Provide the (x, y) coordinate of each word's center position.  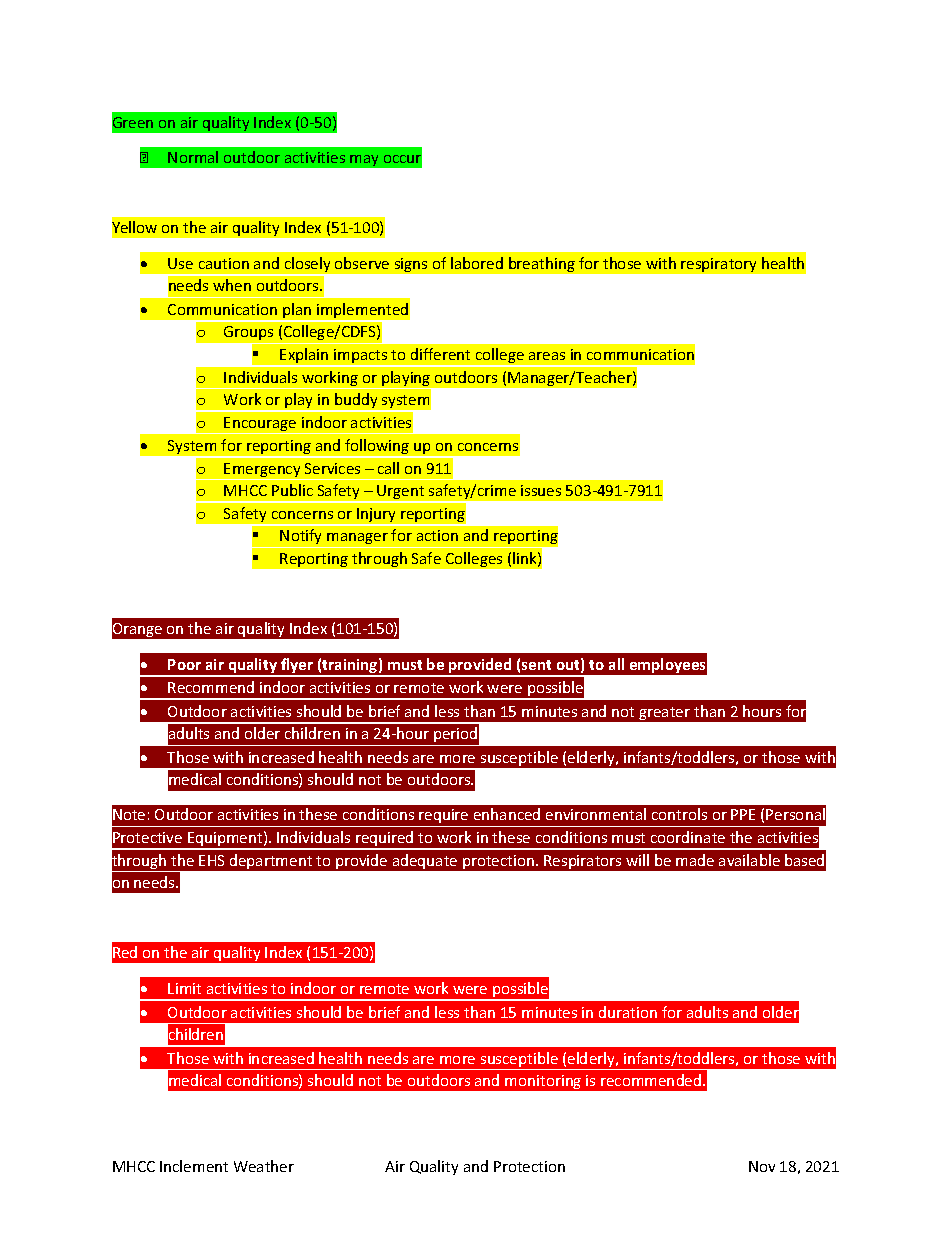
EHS (211, 860)
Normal (193, 157)
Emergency (263, 471)
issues (541, 490)
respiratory (718, 265)
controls (679, 814)
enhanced (507, 814)
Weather (264, 1166)
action (437, 535)
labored (477, 263)
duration (628, 1012)
